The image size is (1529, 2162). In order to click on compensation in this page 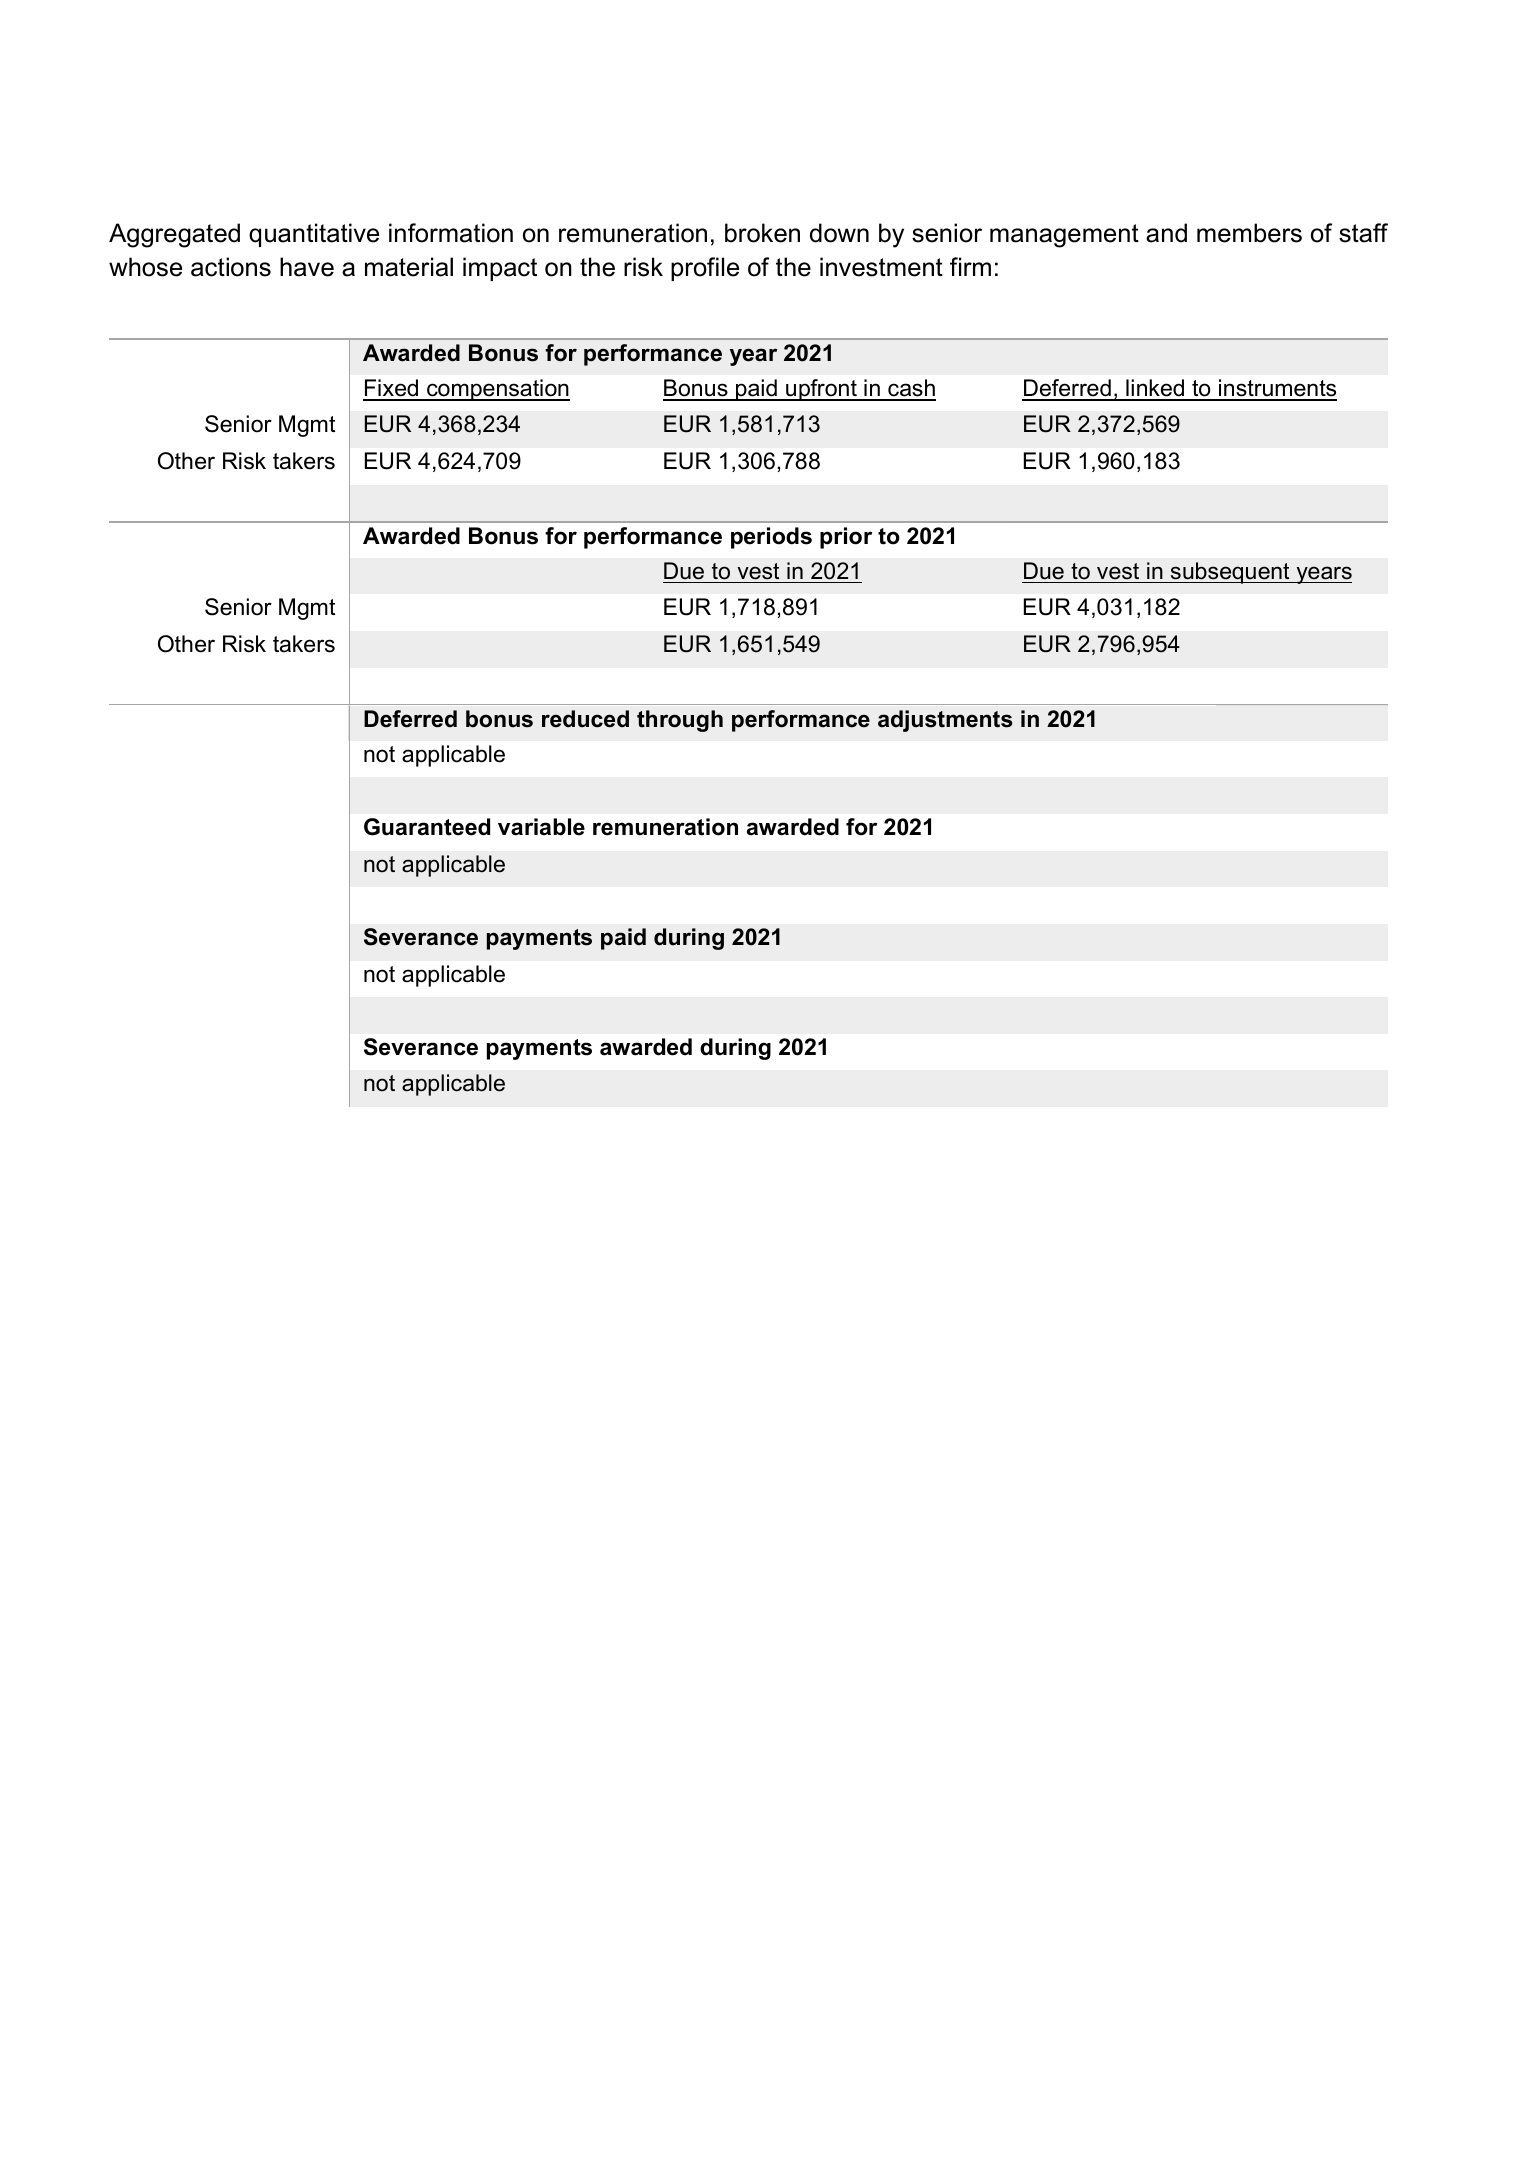, I will do `click(497, 390)`.
